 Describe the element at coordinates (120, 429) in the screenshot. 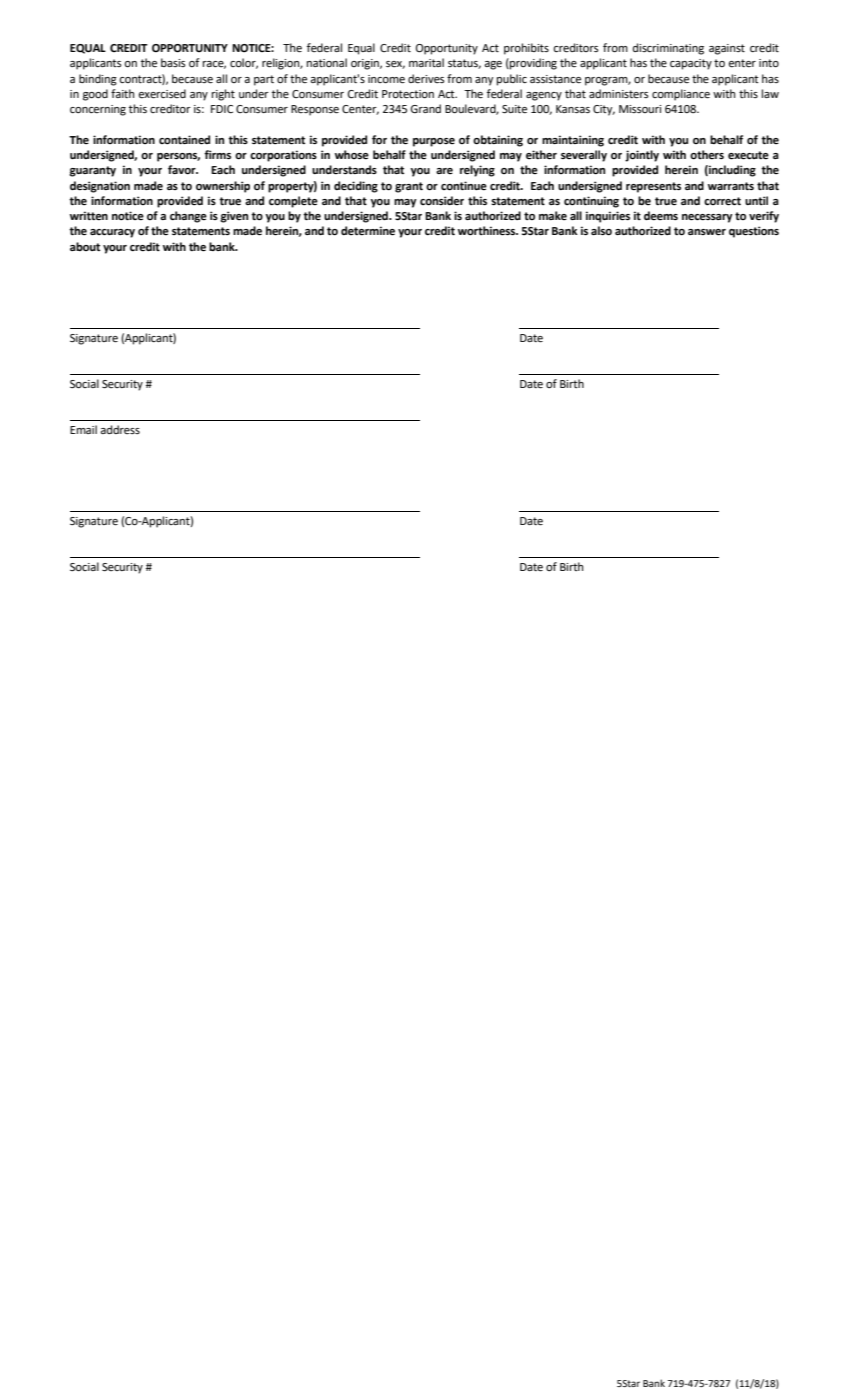

I see `address` at that location.
